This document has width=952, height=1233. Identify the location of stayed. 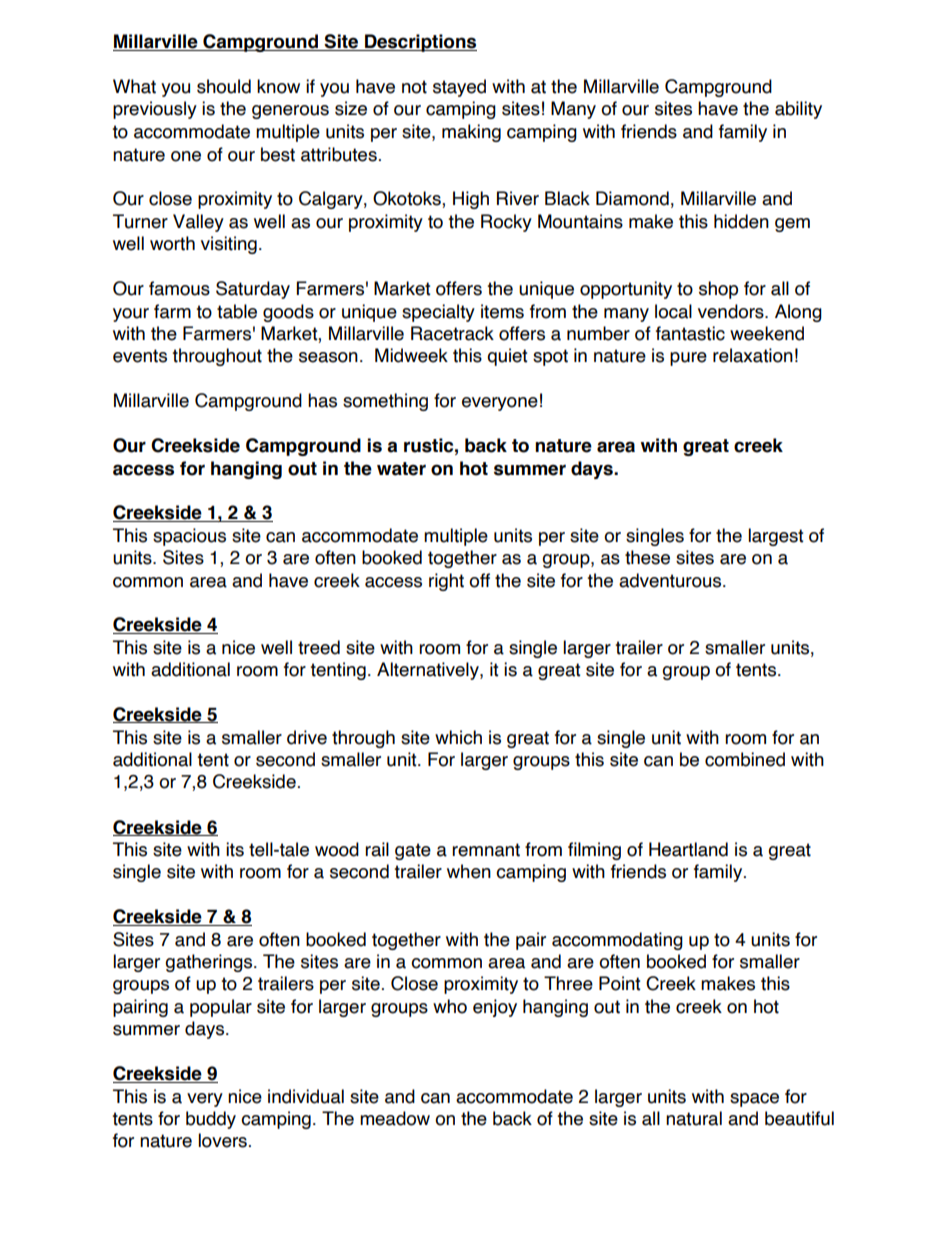
(459, 88).
